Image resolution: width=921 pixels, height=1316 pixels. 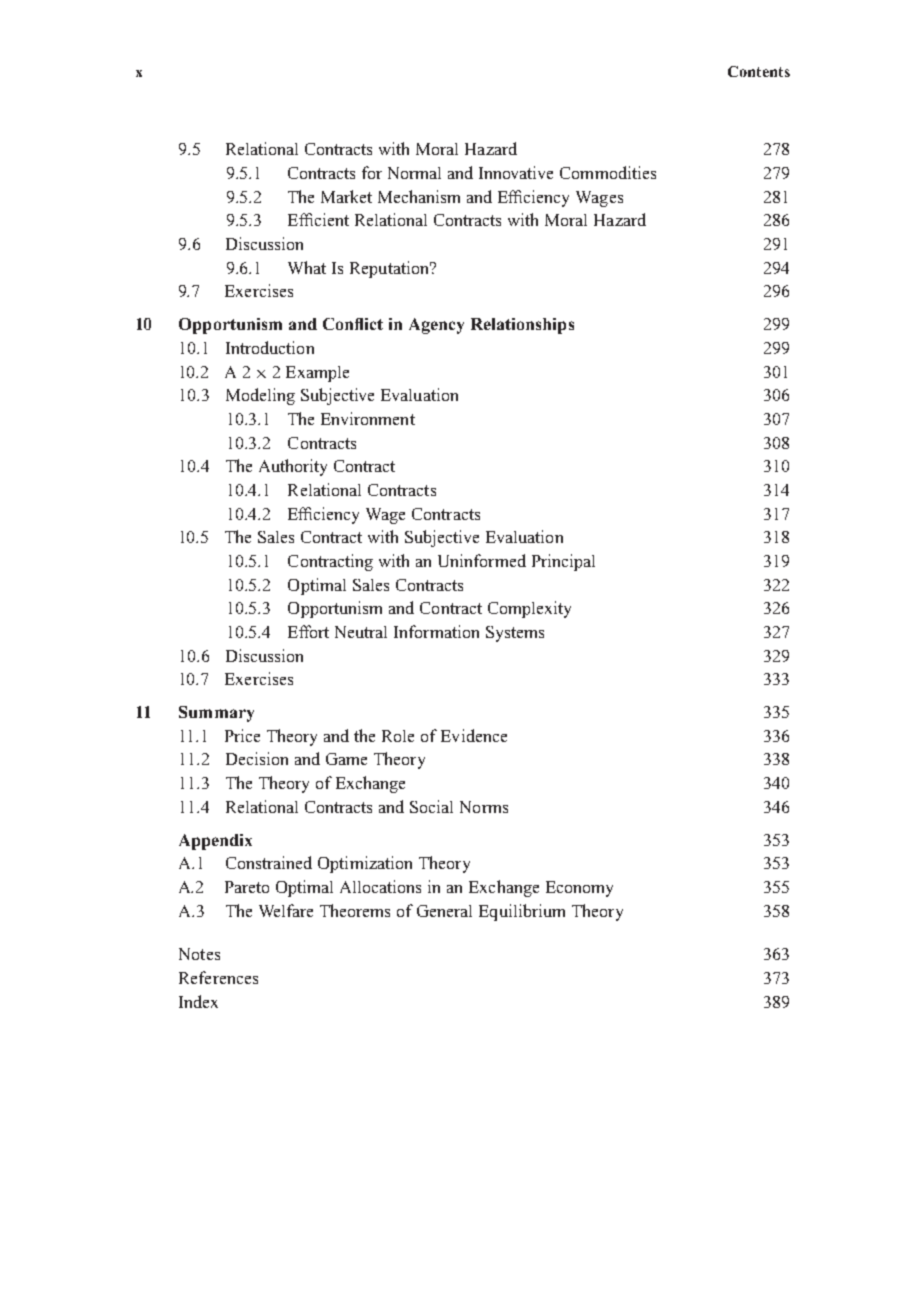 I want to click on Principal, so click(x=563, y=562).
